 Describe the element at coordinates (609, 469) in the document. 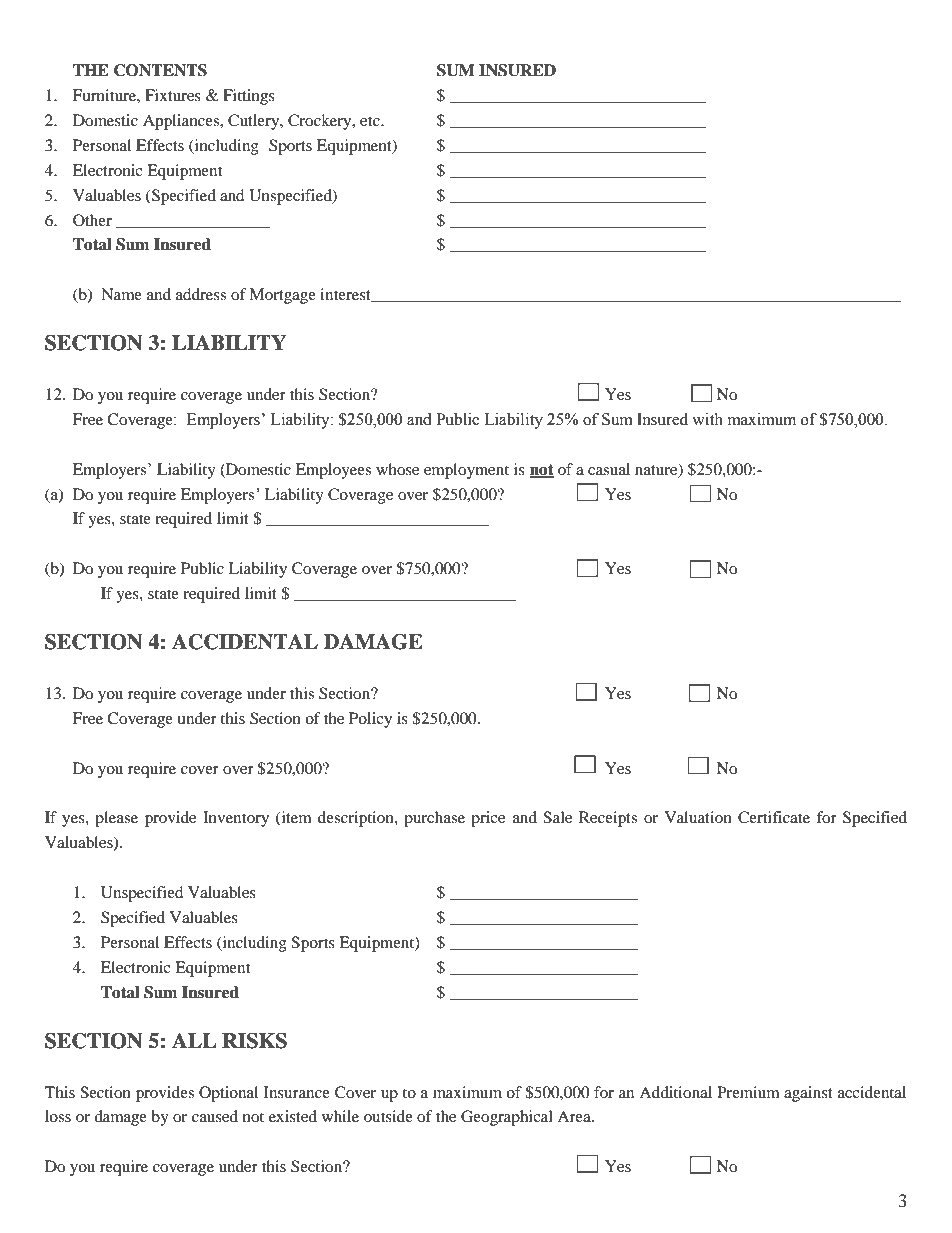

I see `casual` at that location.
